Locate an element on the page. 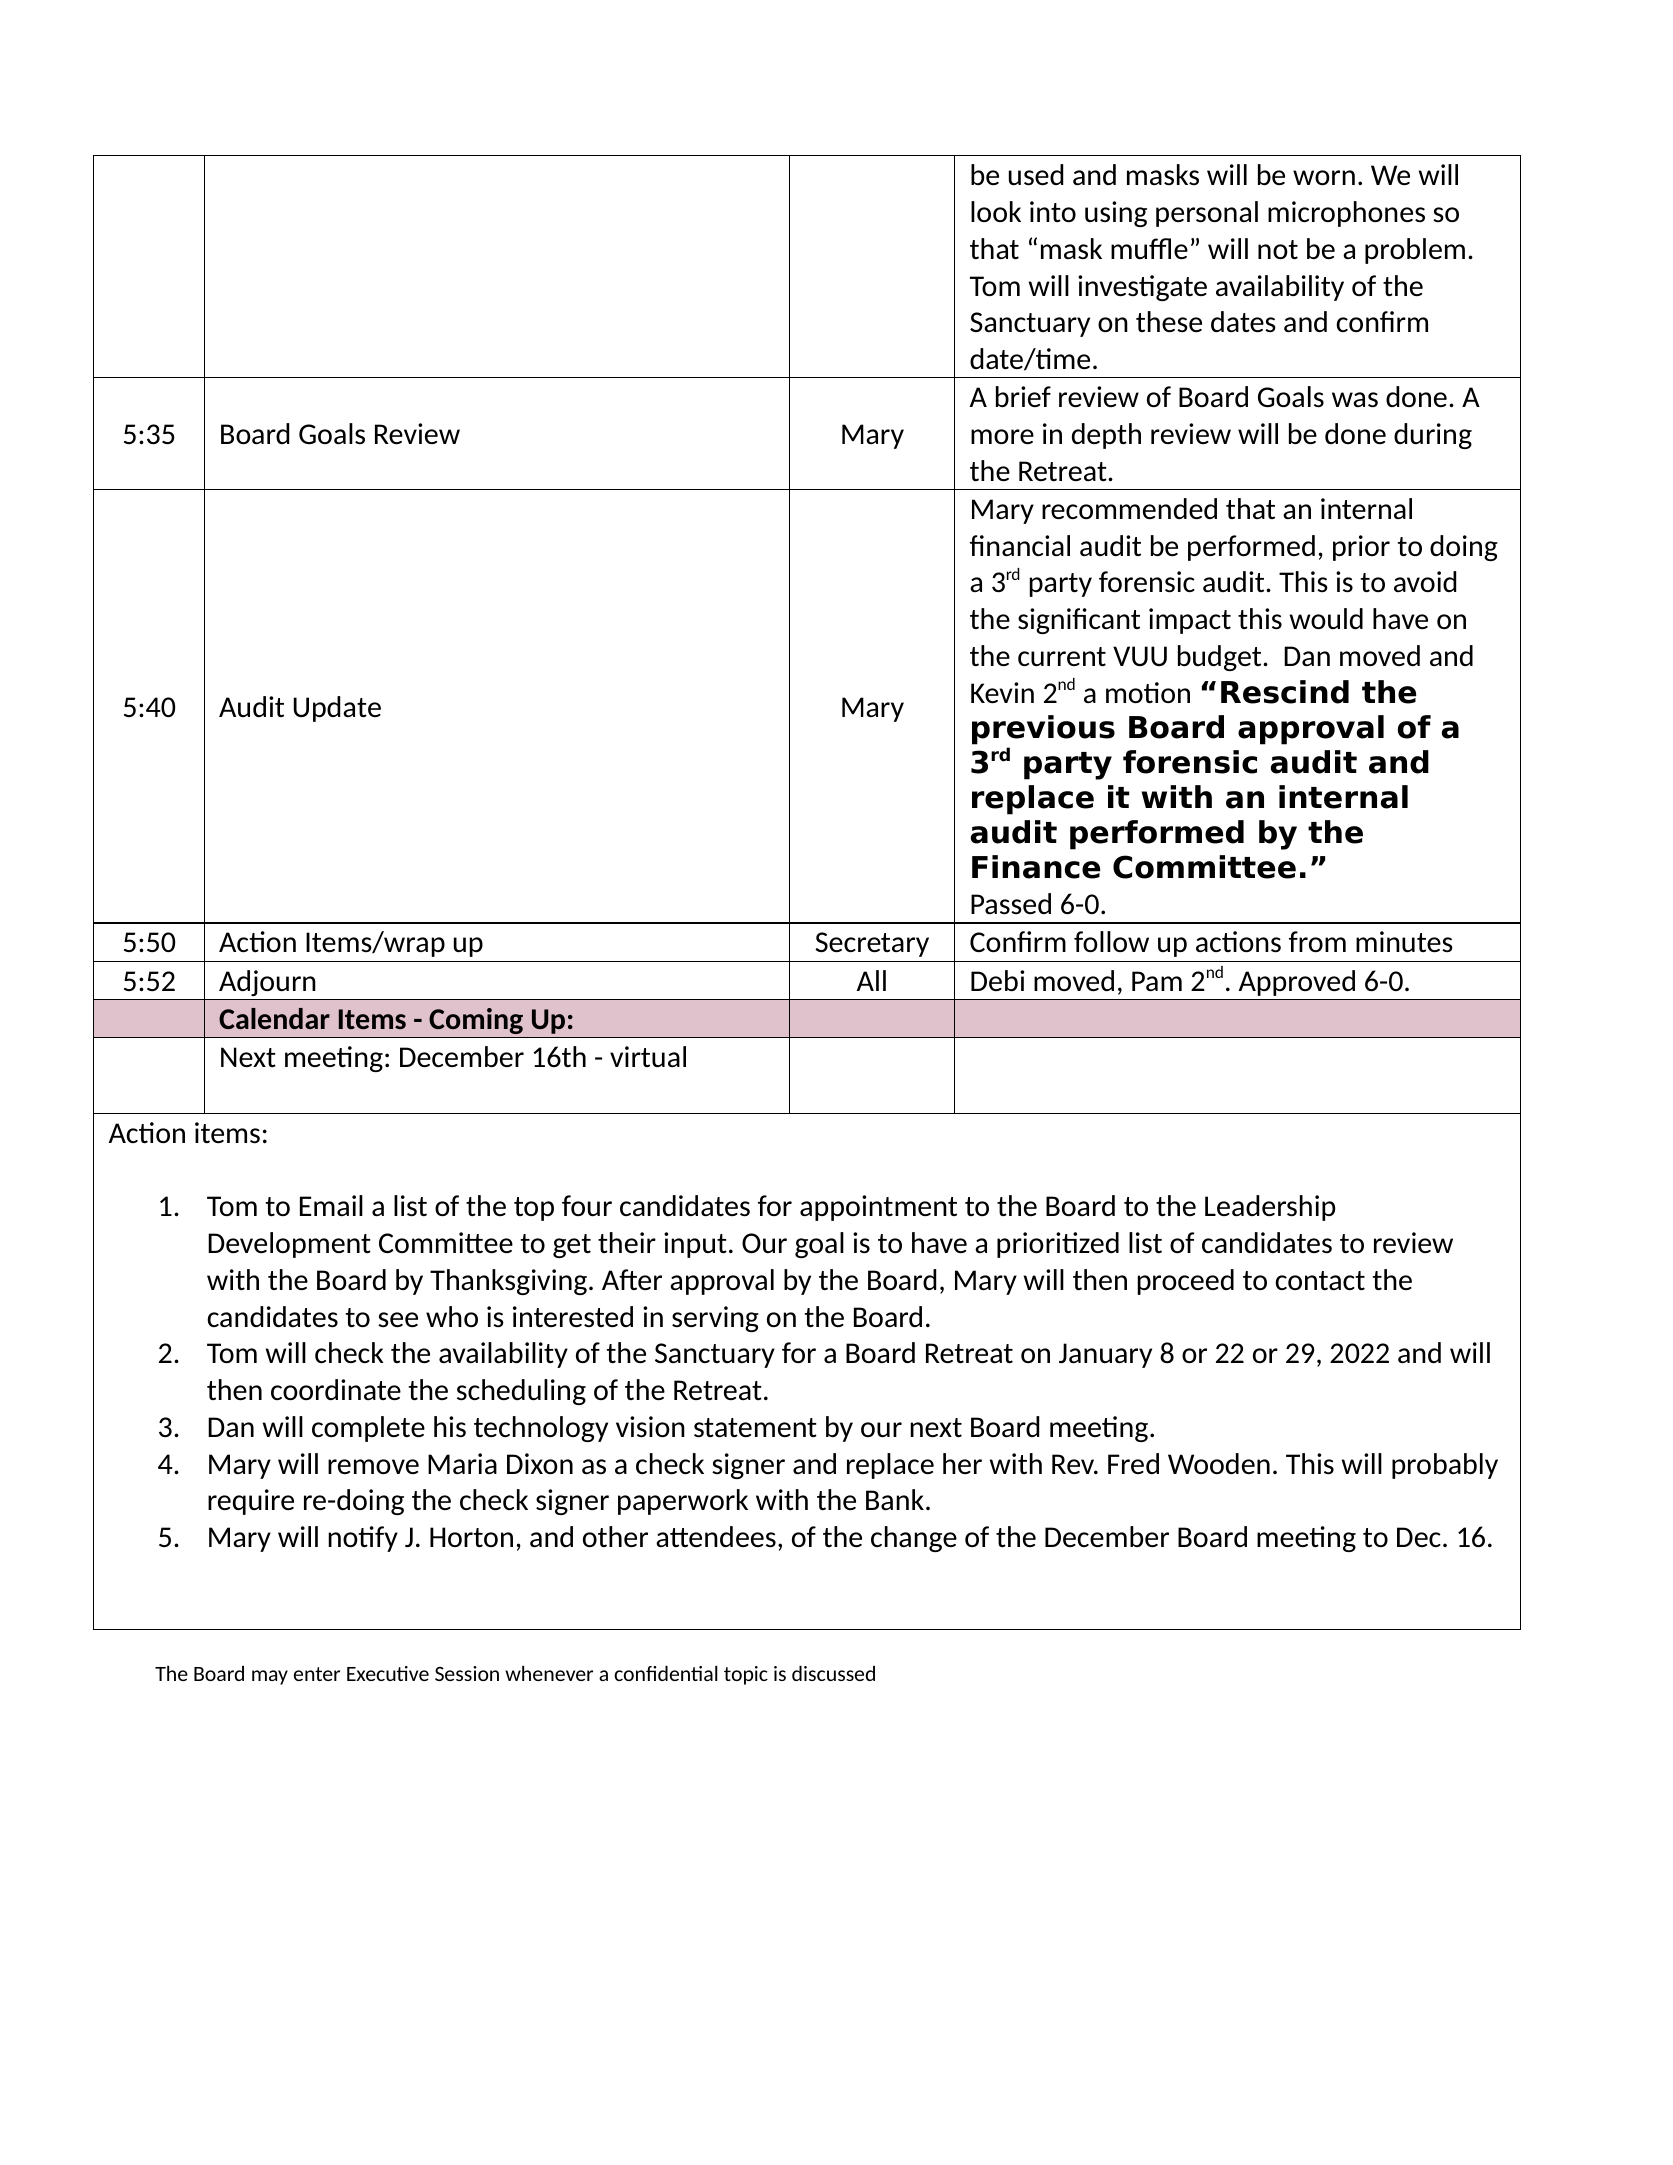  look is located at coordinates (996, 211).
